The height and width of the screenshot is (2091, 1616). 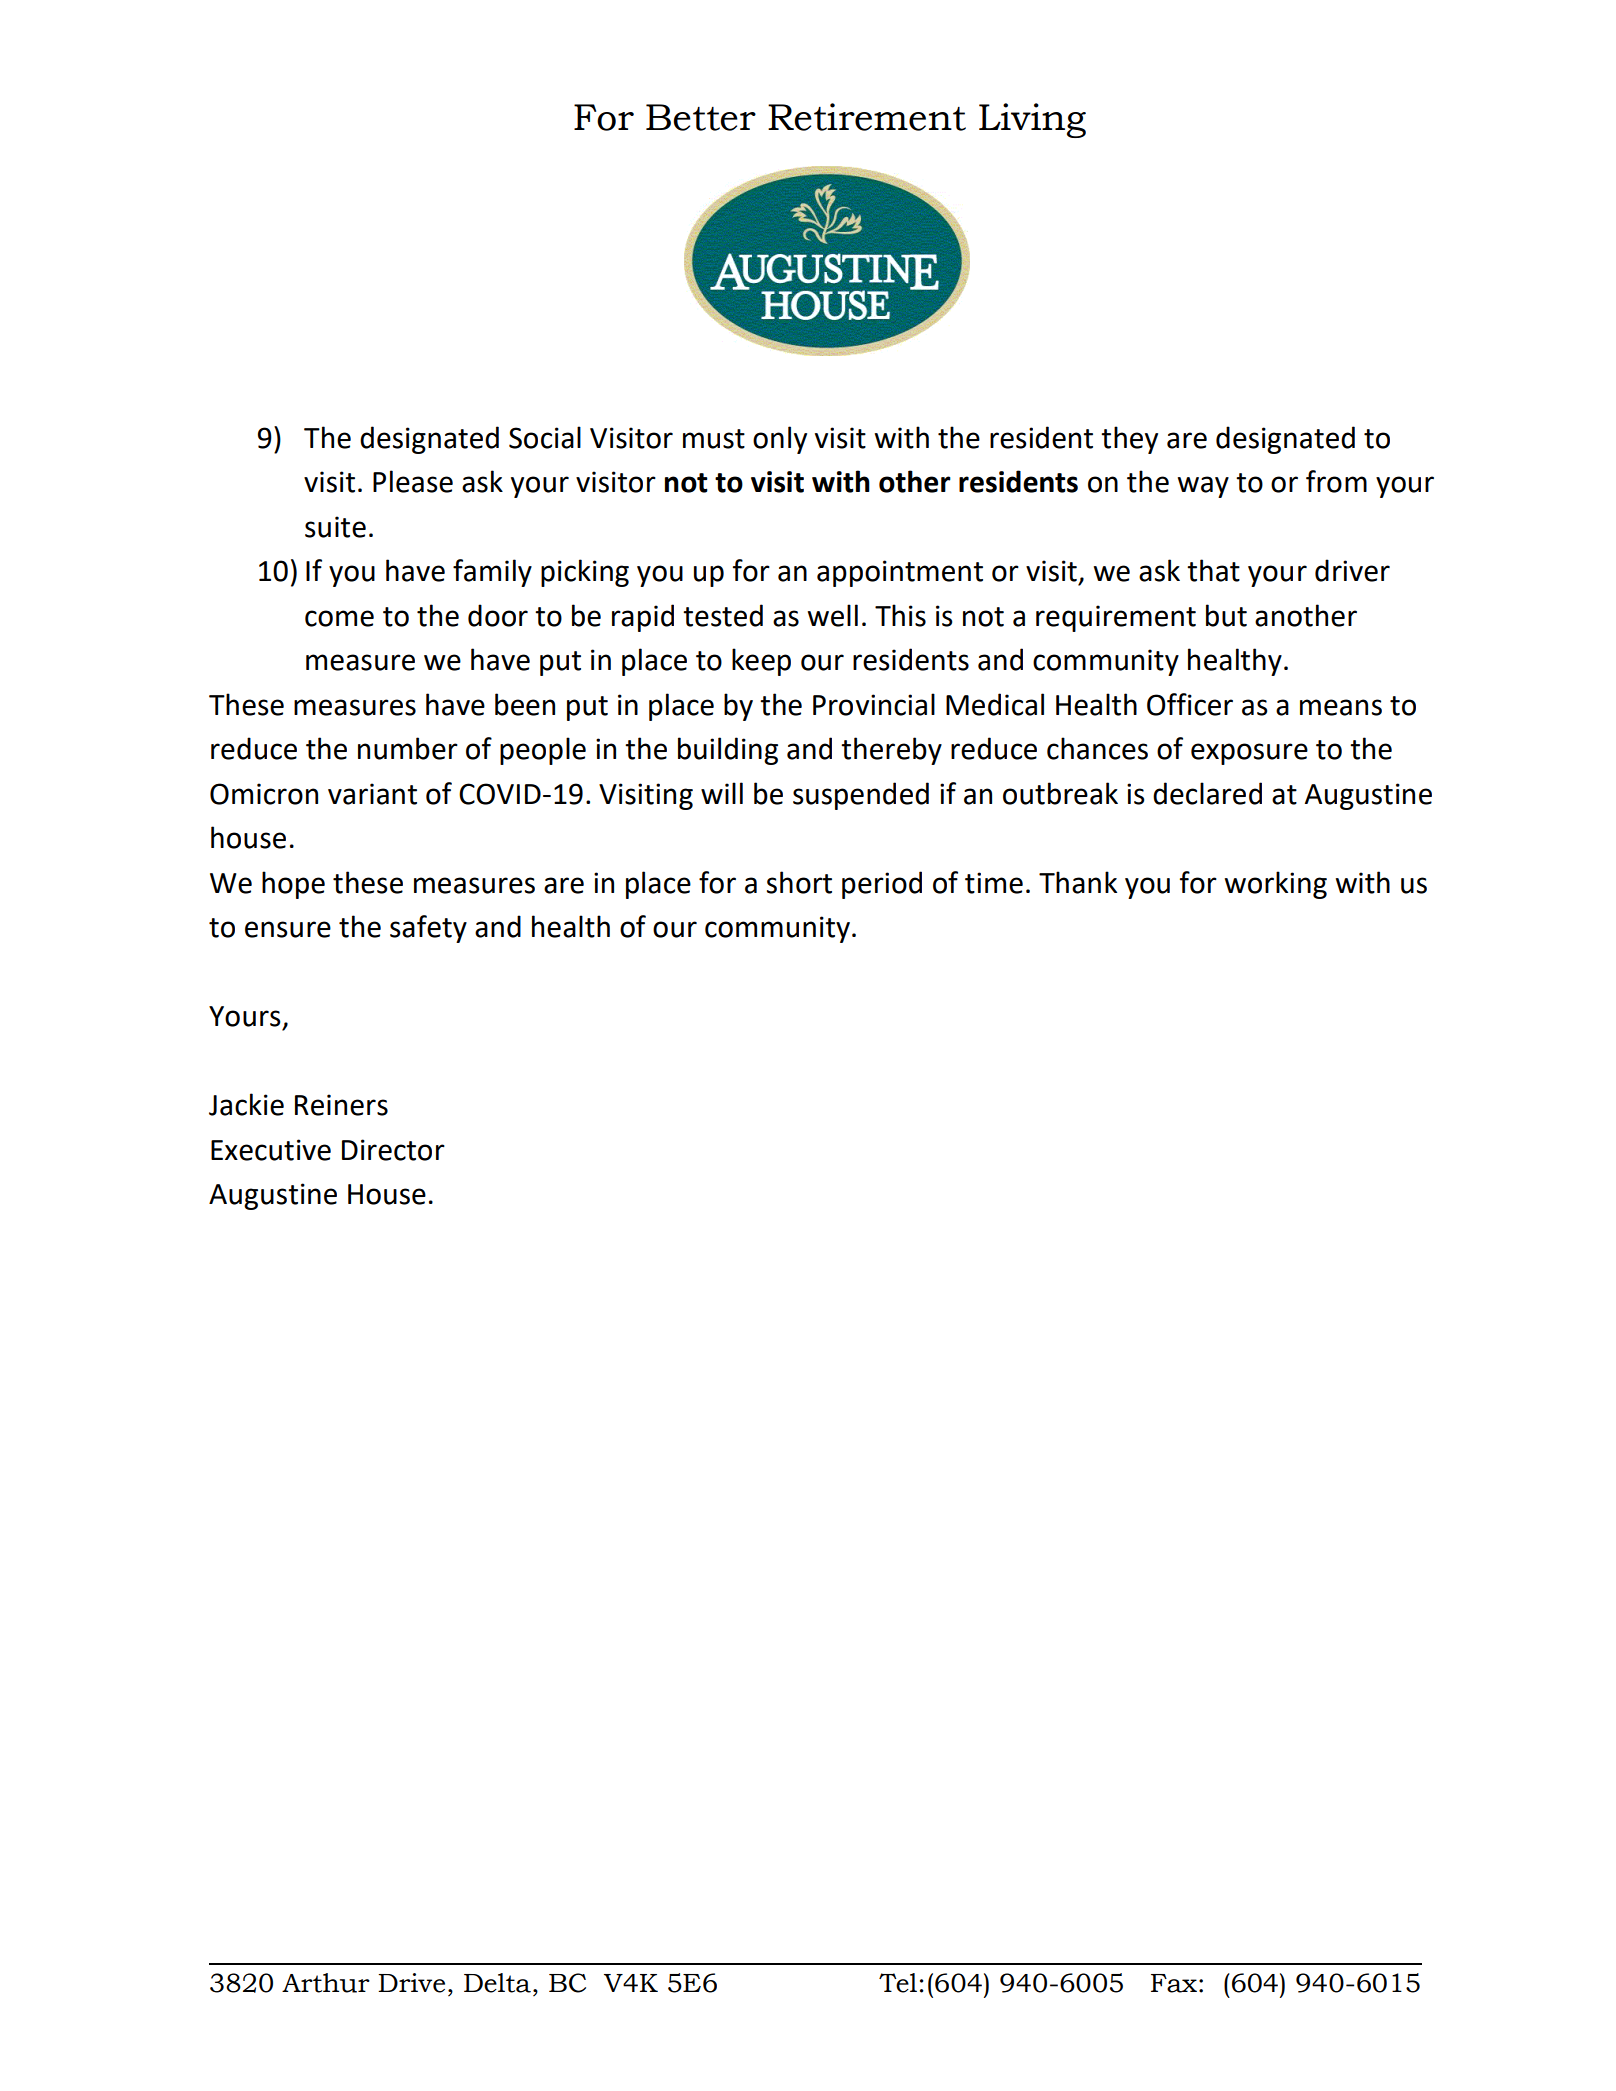 I want to click on but, so click(x=1226, y=615).
